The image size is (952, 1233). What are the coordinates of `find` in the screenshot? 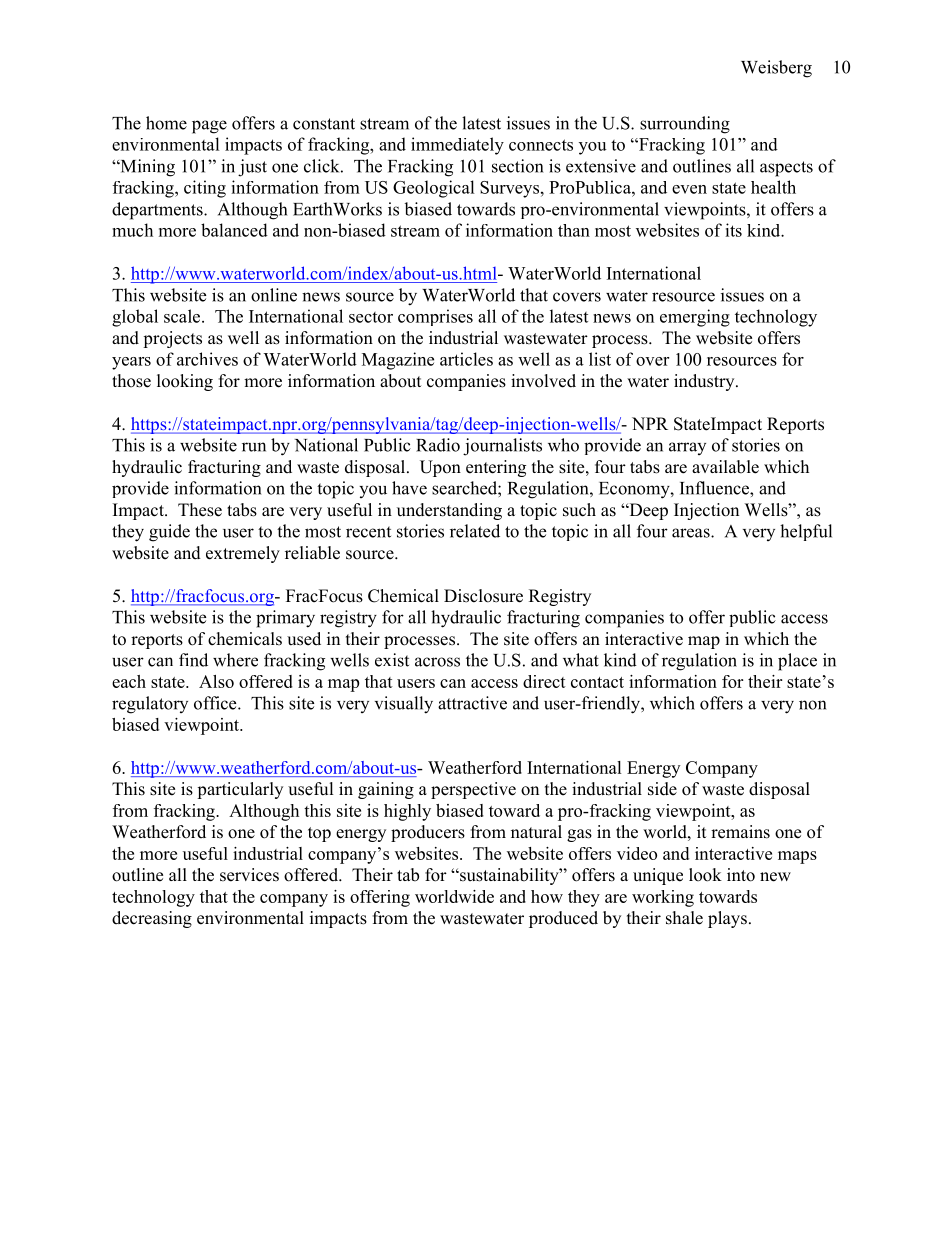 It's located at (193, 660).
